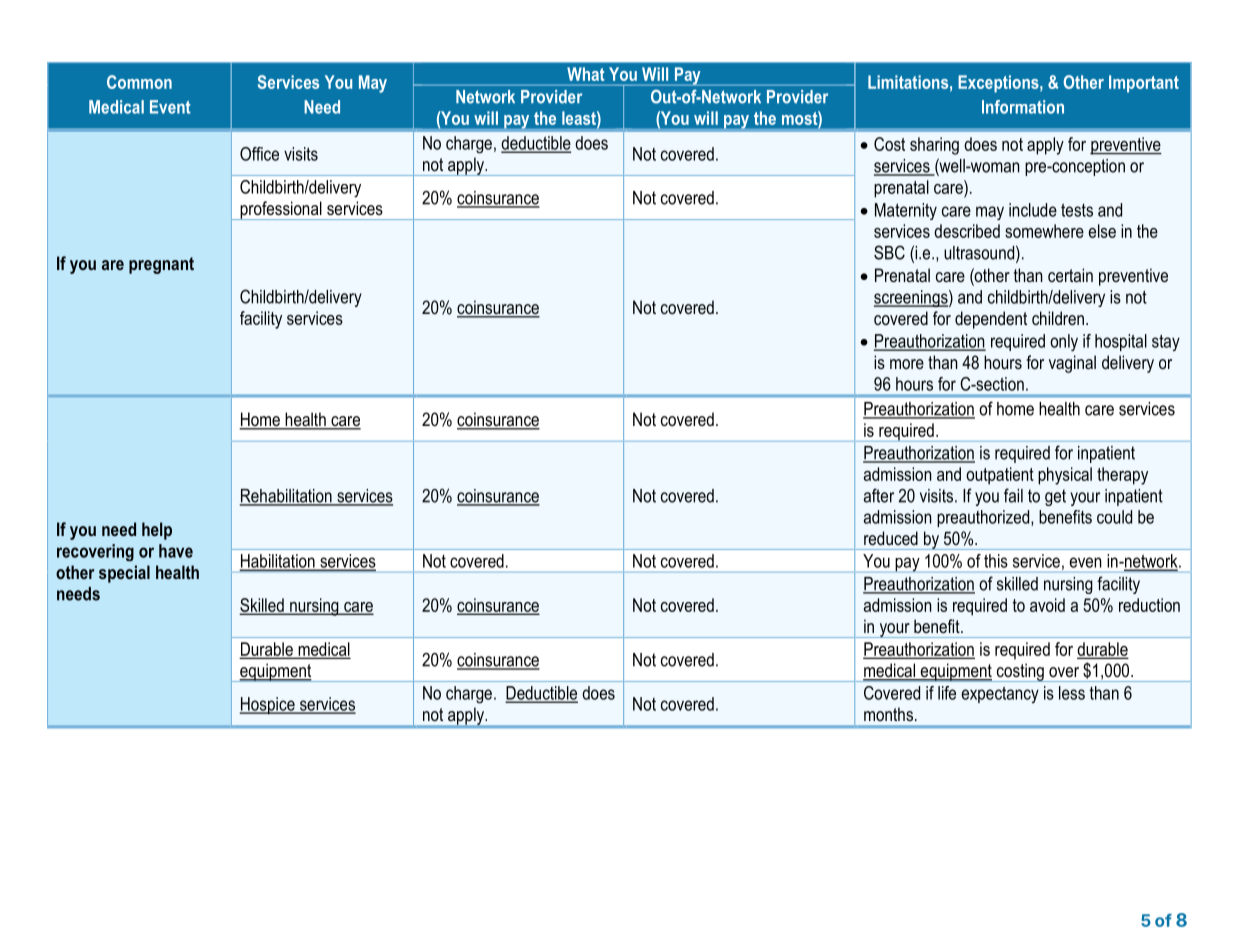 The width and height of the screenshot is (1233, 952). I want to click on get, so click(1055, 497).
